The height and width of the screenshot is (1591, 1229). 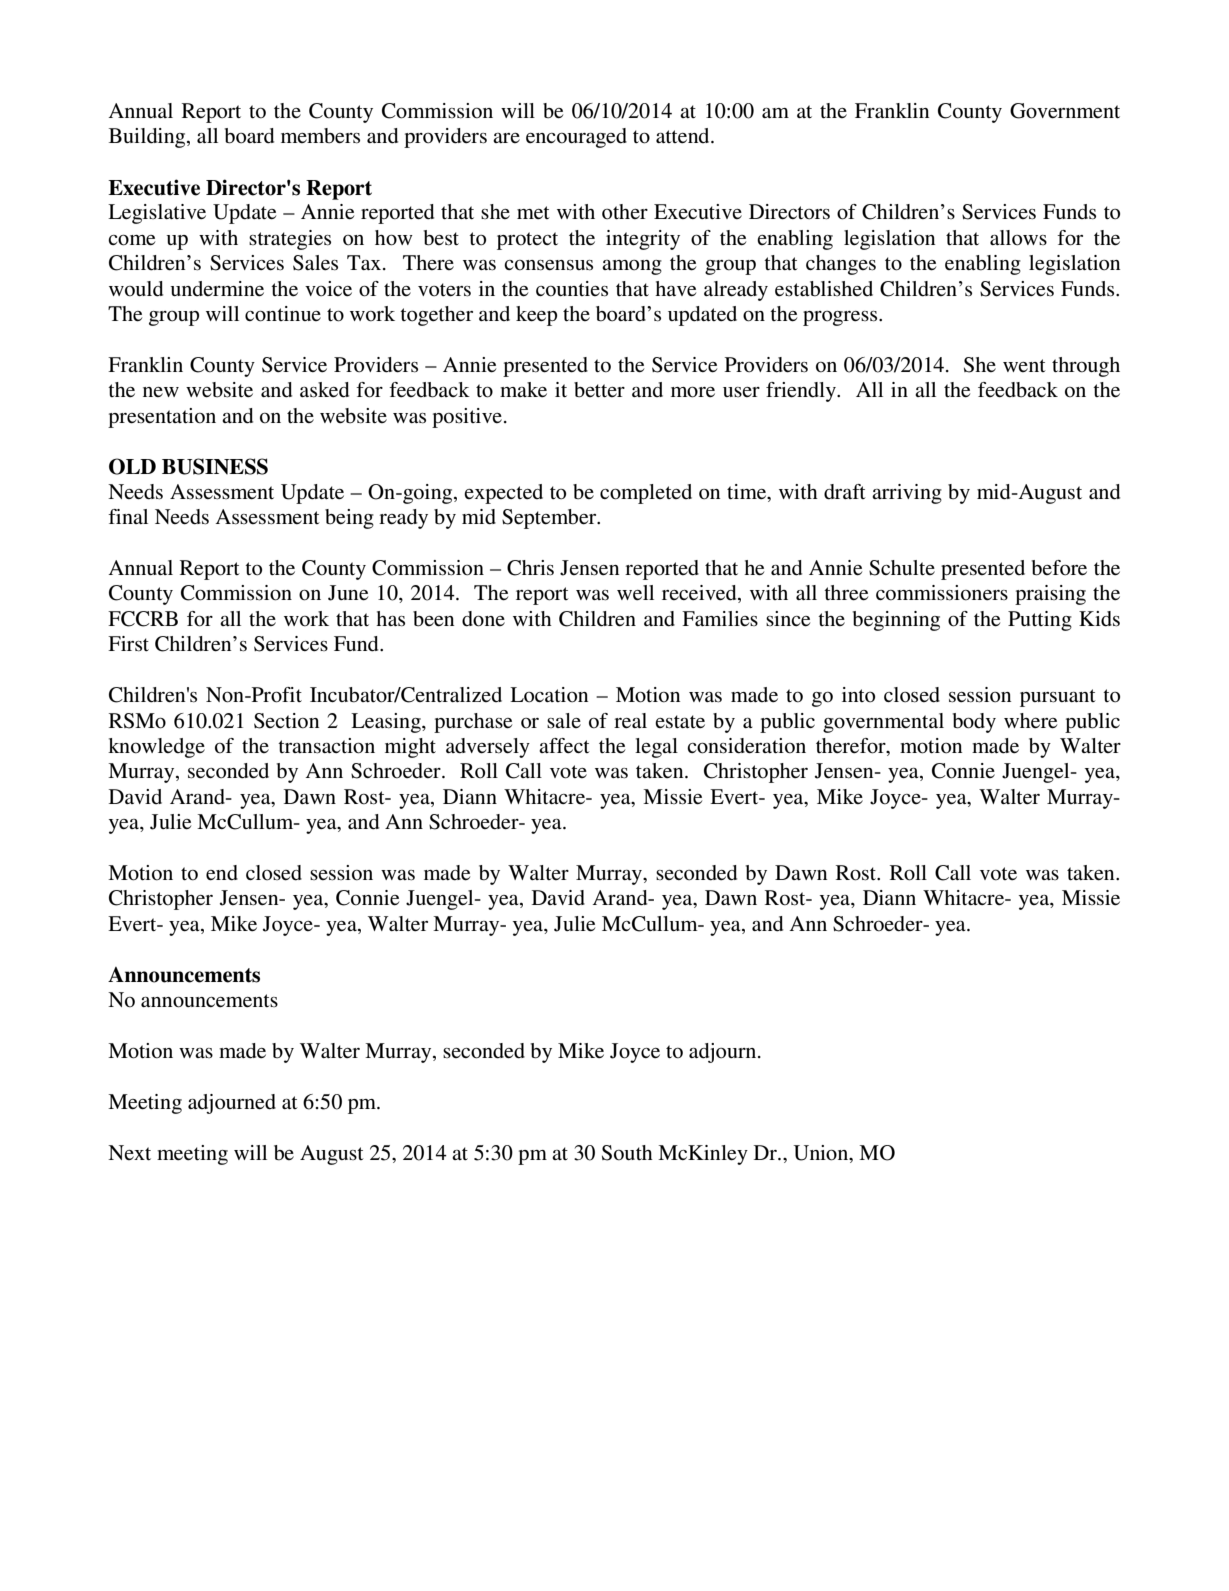 I want to click on went, so click(x=1024, y=365).
